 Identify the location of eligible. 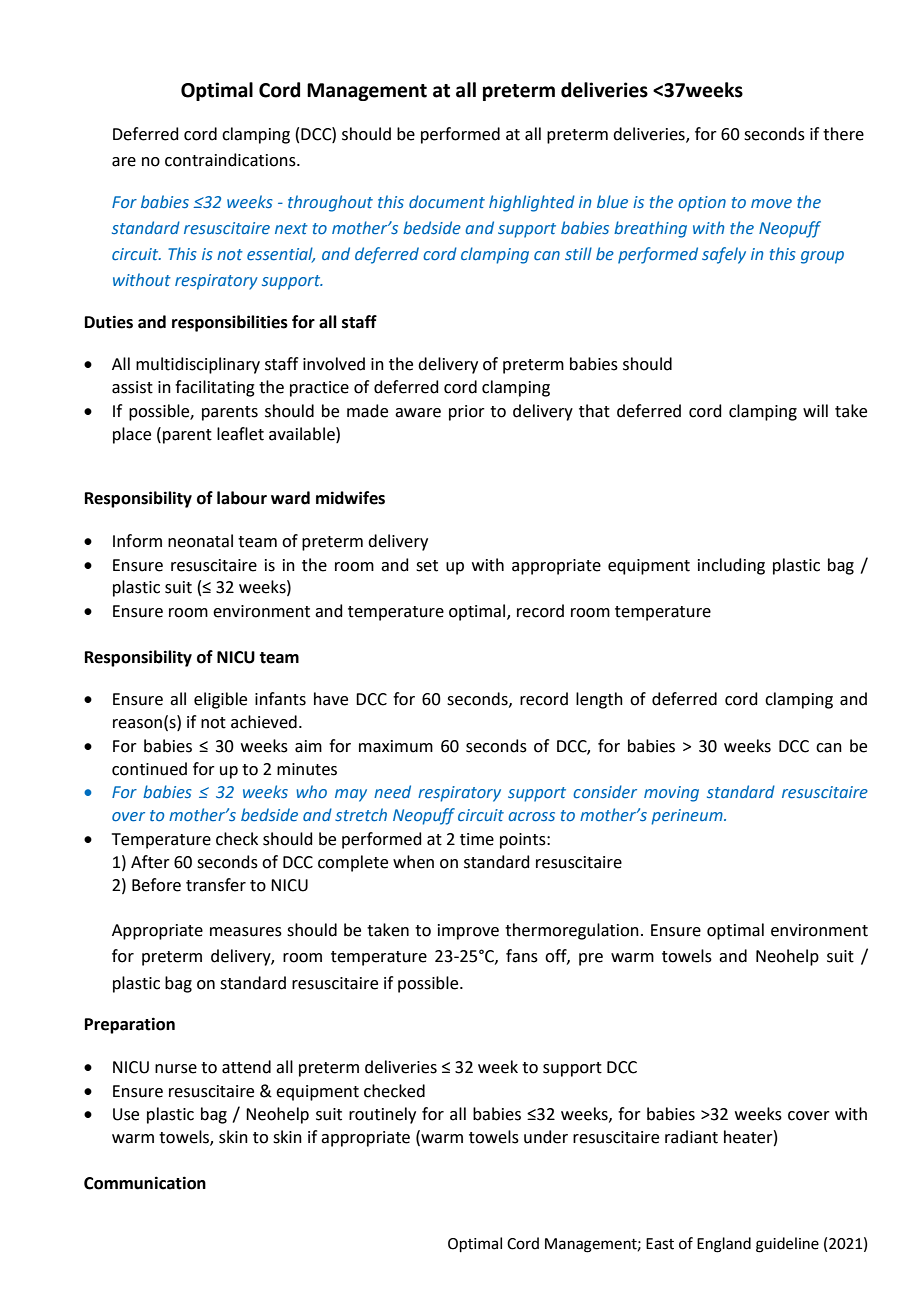
(220, 700).
